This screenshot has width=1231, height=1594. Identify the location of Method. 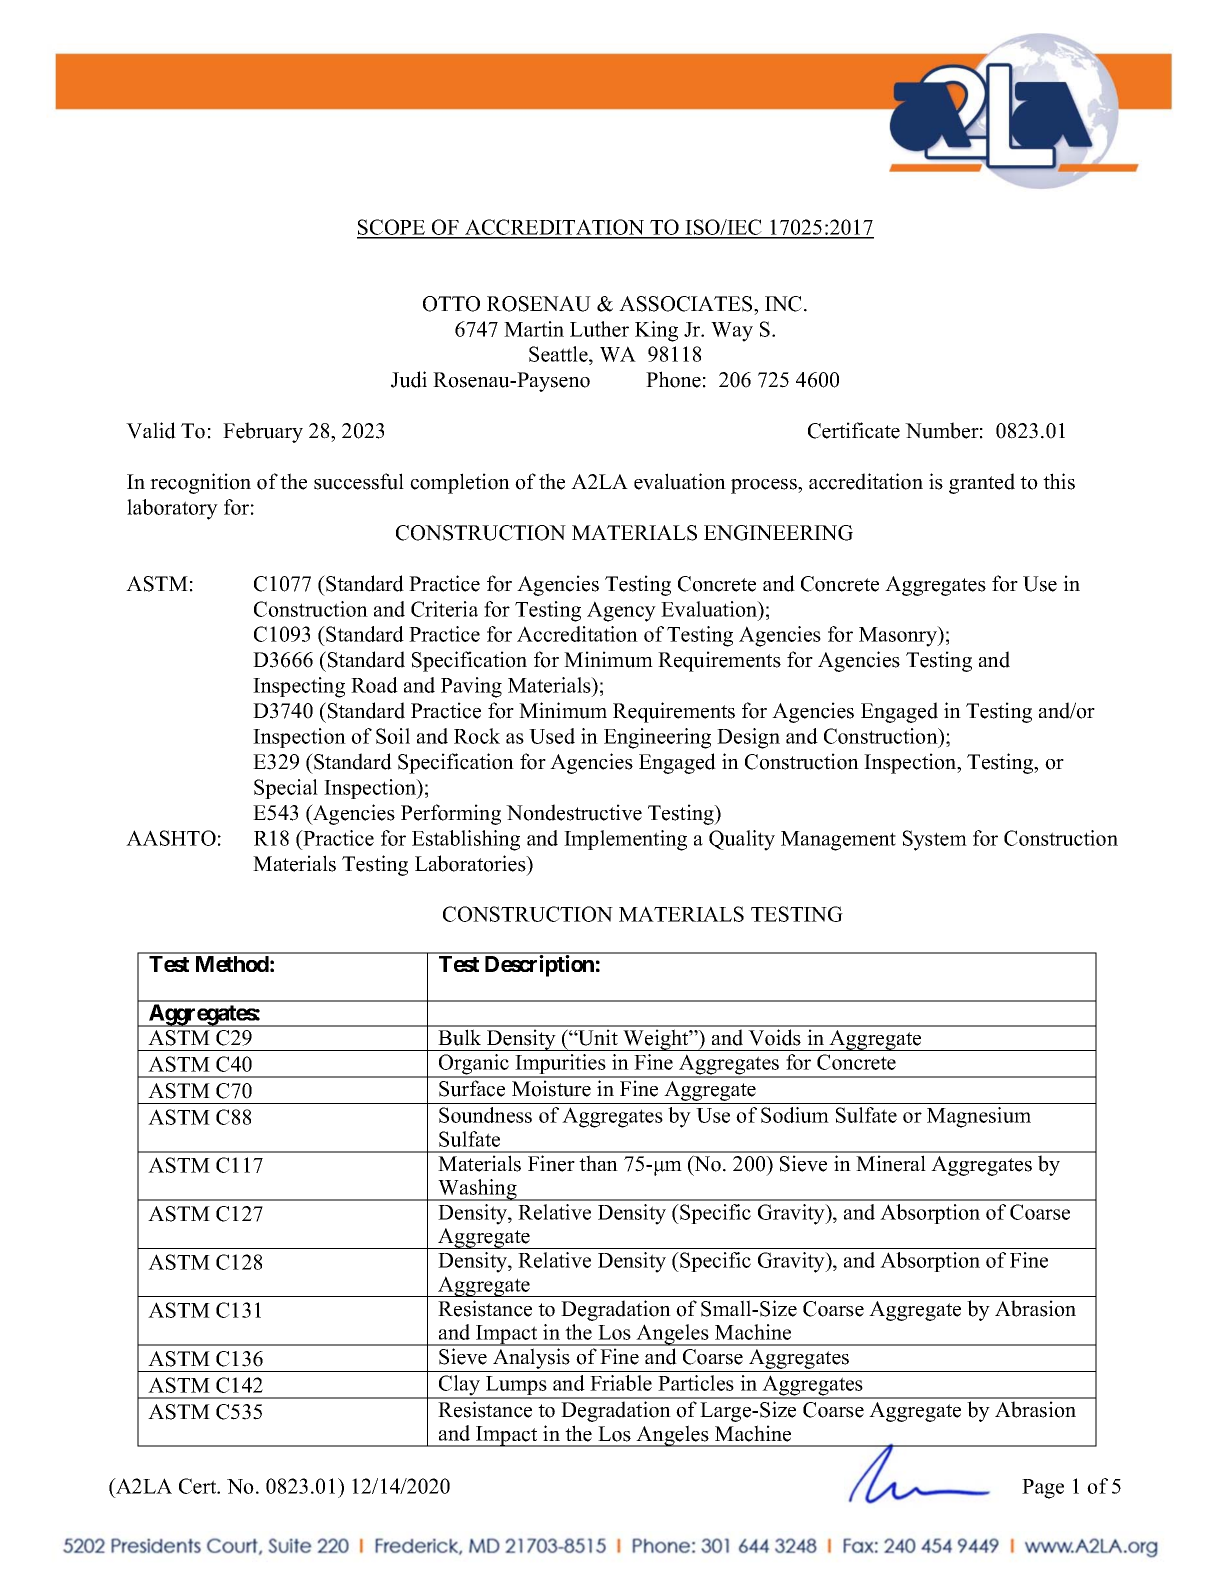
(232, 964).
